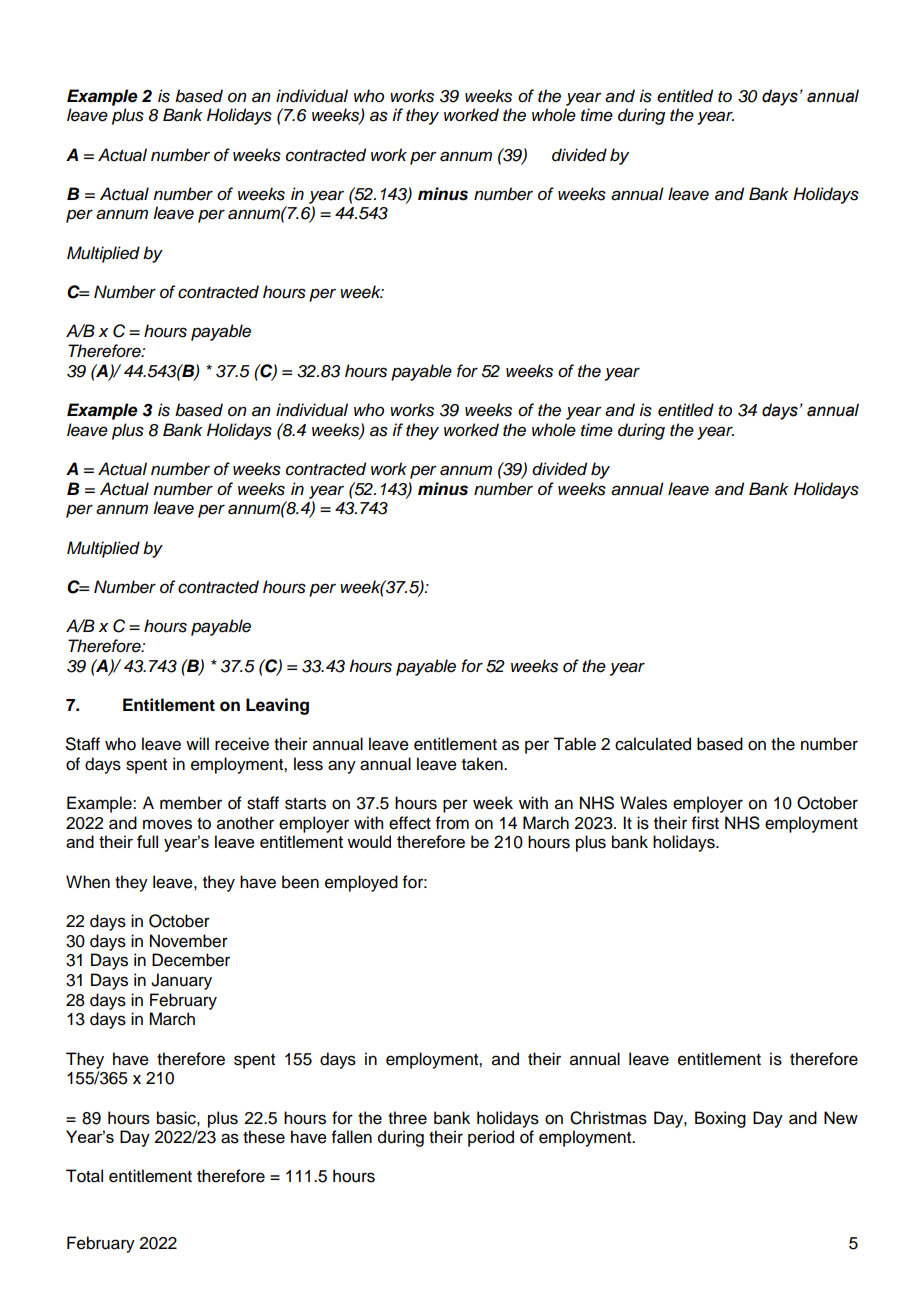 Image resolution: width=924 pixels, height=1308 pixels. I want to click on November, so click(189, 941).
